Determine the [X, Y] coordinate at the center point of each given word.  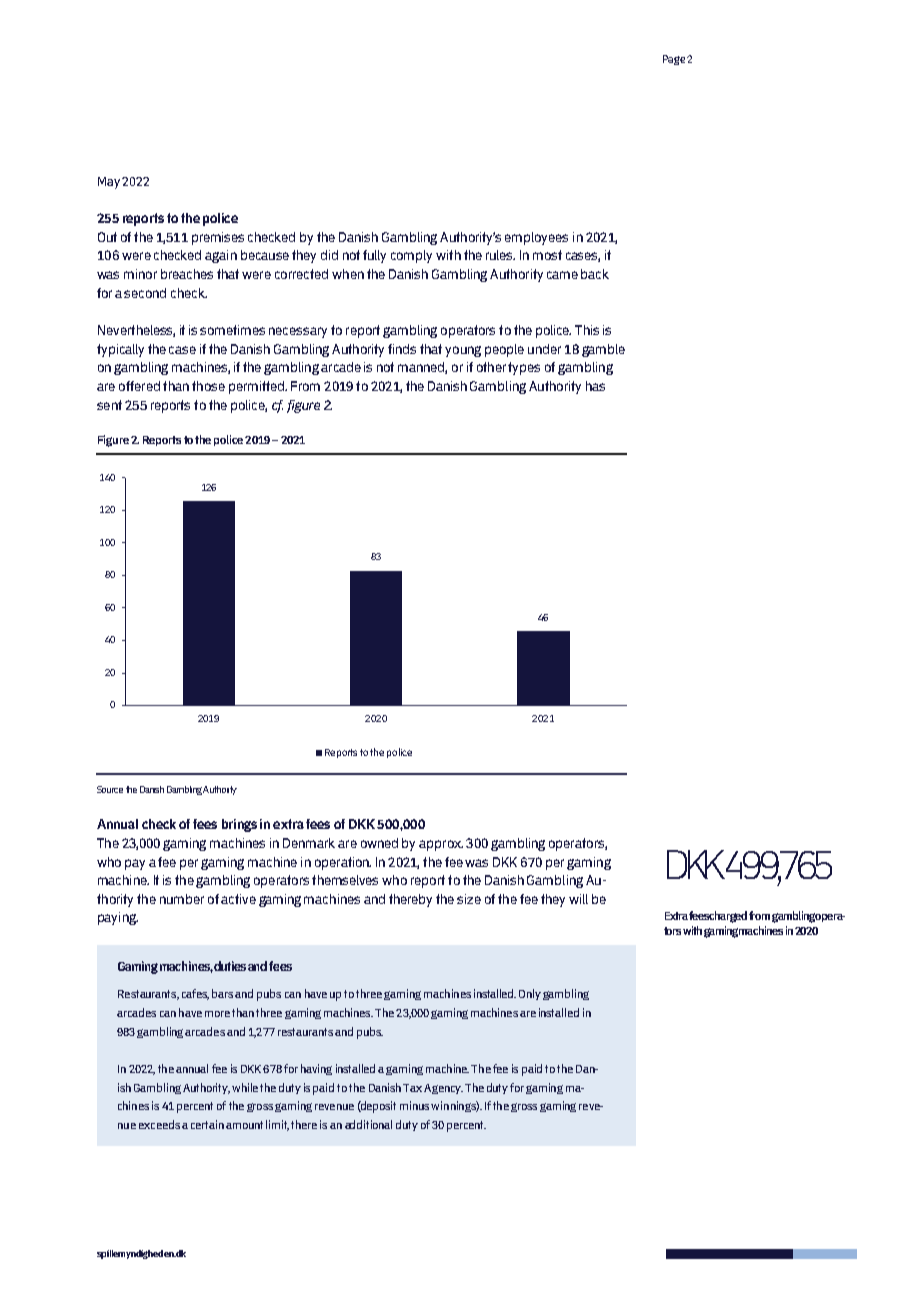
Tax [412, 1088]
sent [109, 405]
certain [207, 1124]
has [595, 386]
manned [422, 368]
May [109, 183]
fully [374, 256]
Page [674, 60]
